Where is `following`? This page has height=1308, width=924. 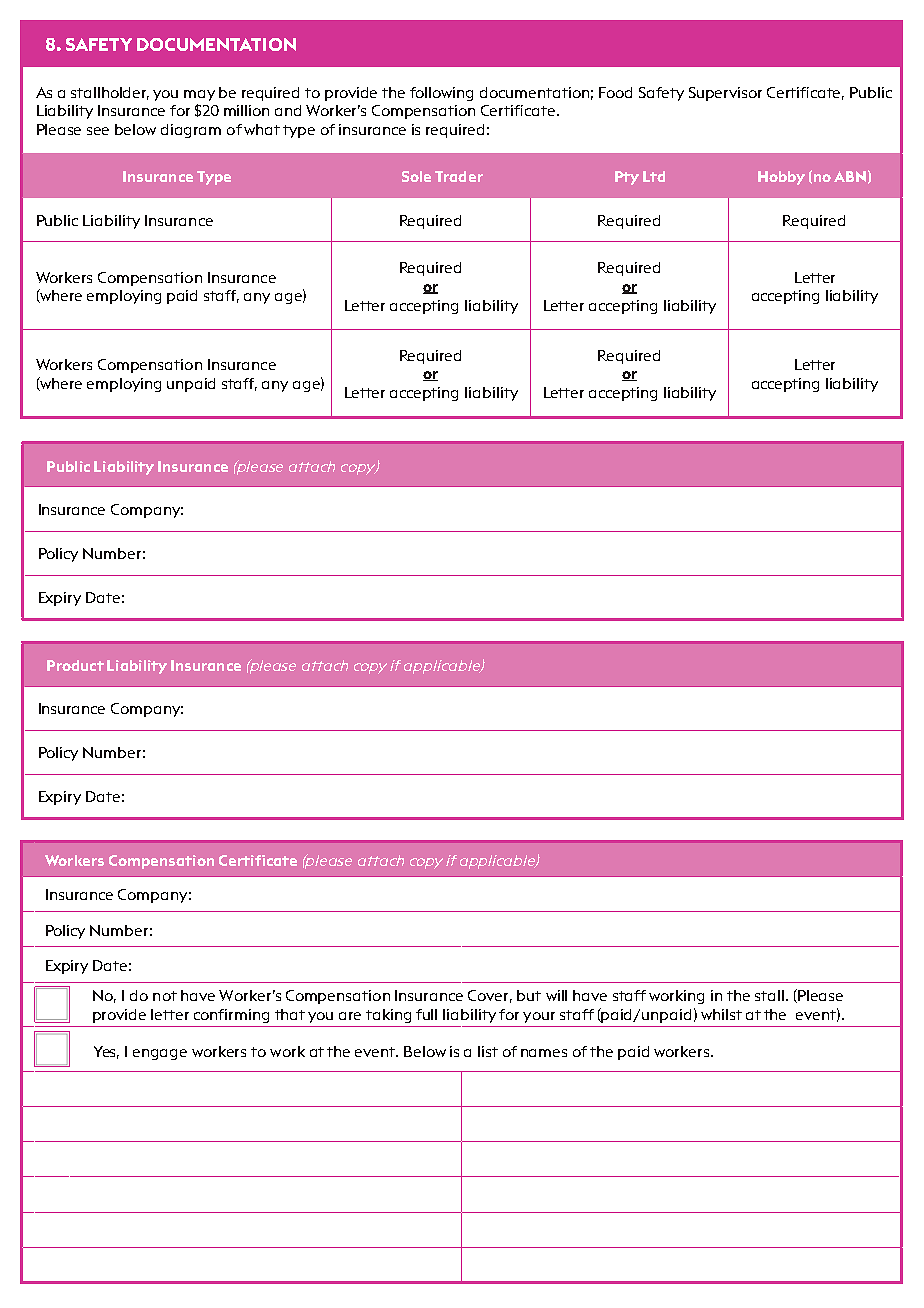
following is located at coordinates (441, 94).
